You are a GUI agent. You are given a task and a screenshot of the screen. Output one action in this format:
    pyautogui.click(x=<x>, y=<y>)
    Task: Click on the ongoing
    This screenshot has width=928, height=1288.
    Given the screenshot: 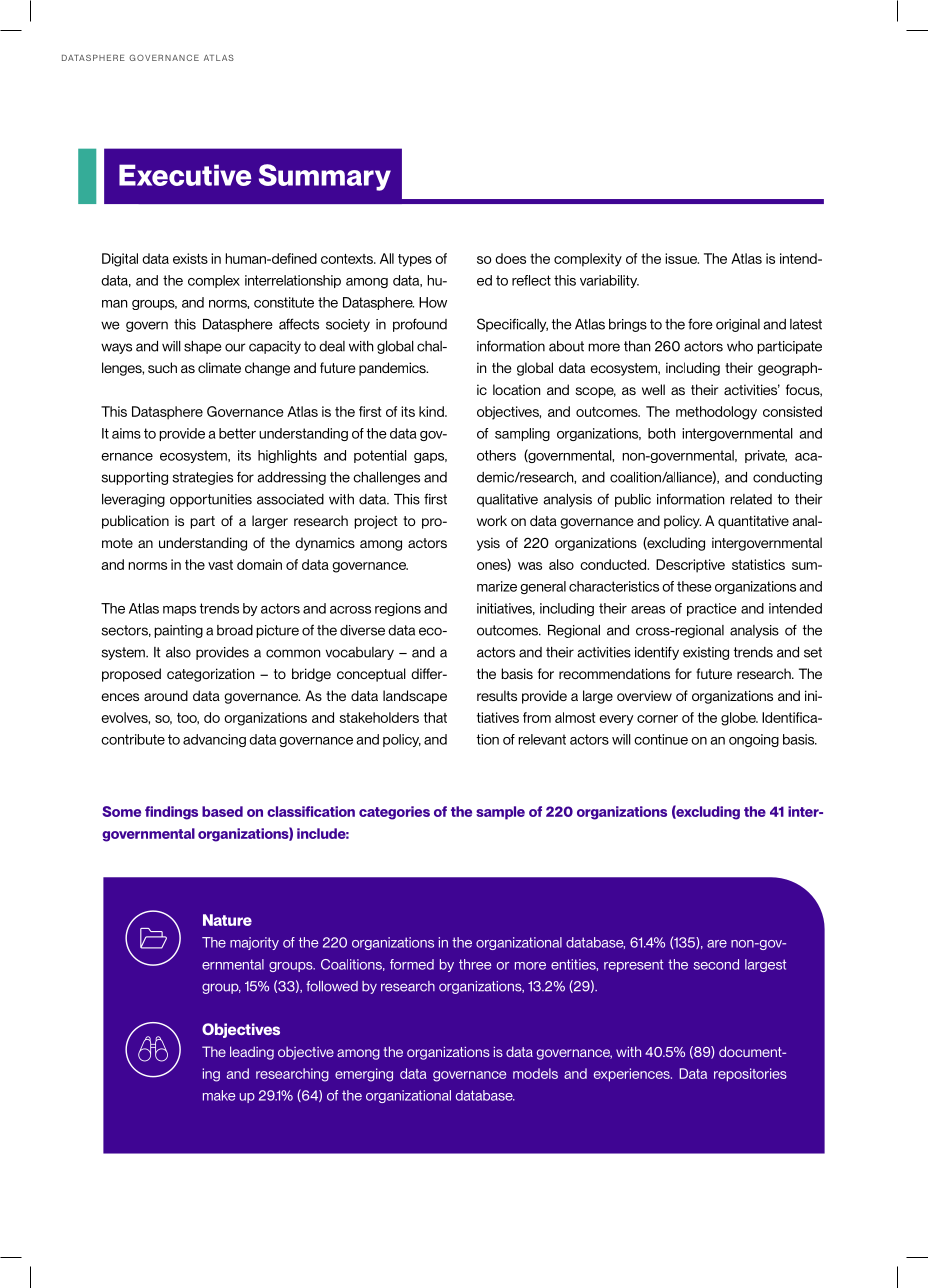 What is the action you would take?
    pyautogui.click(x=754, y=740)
